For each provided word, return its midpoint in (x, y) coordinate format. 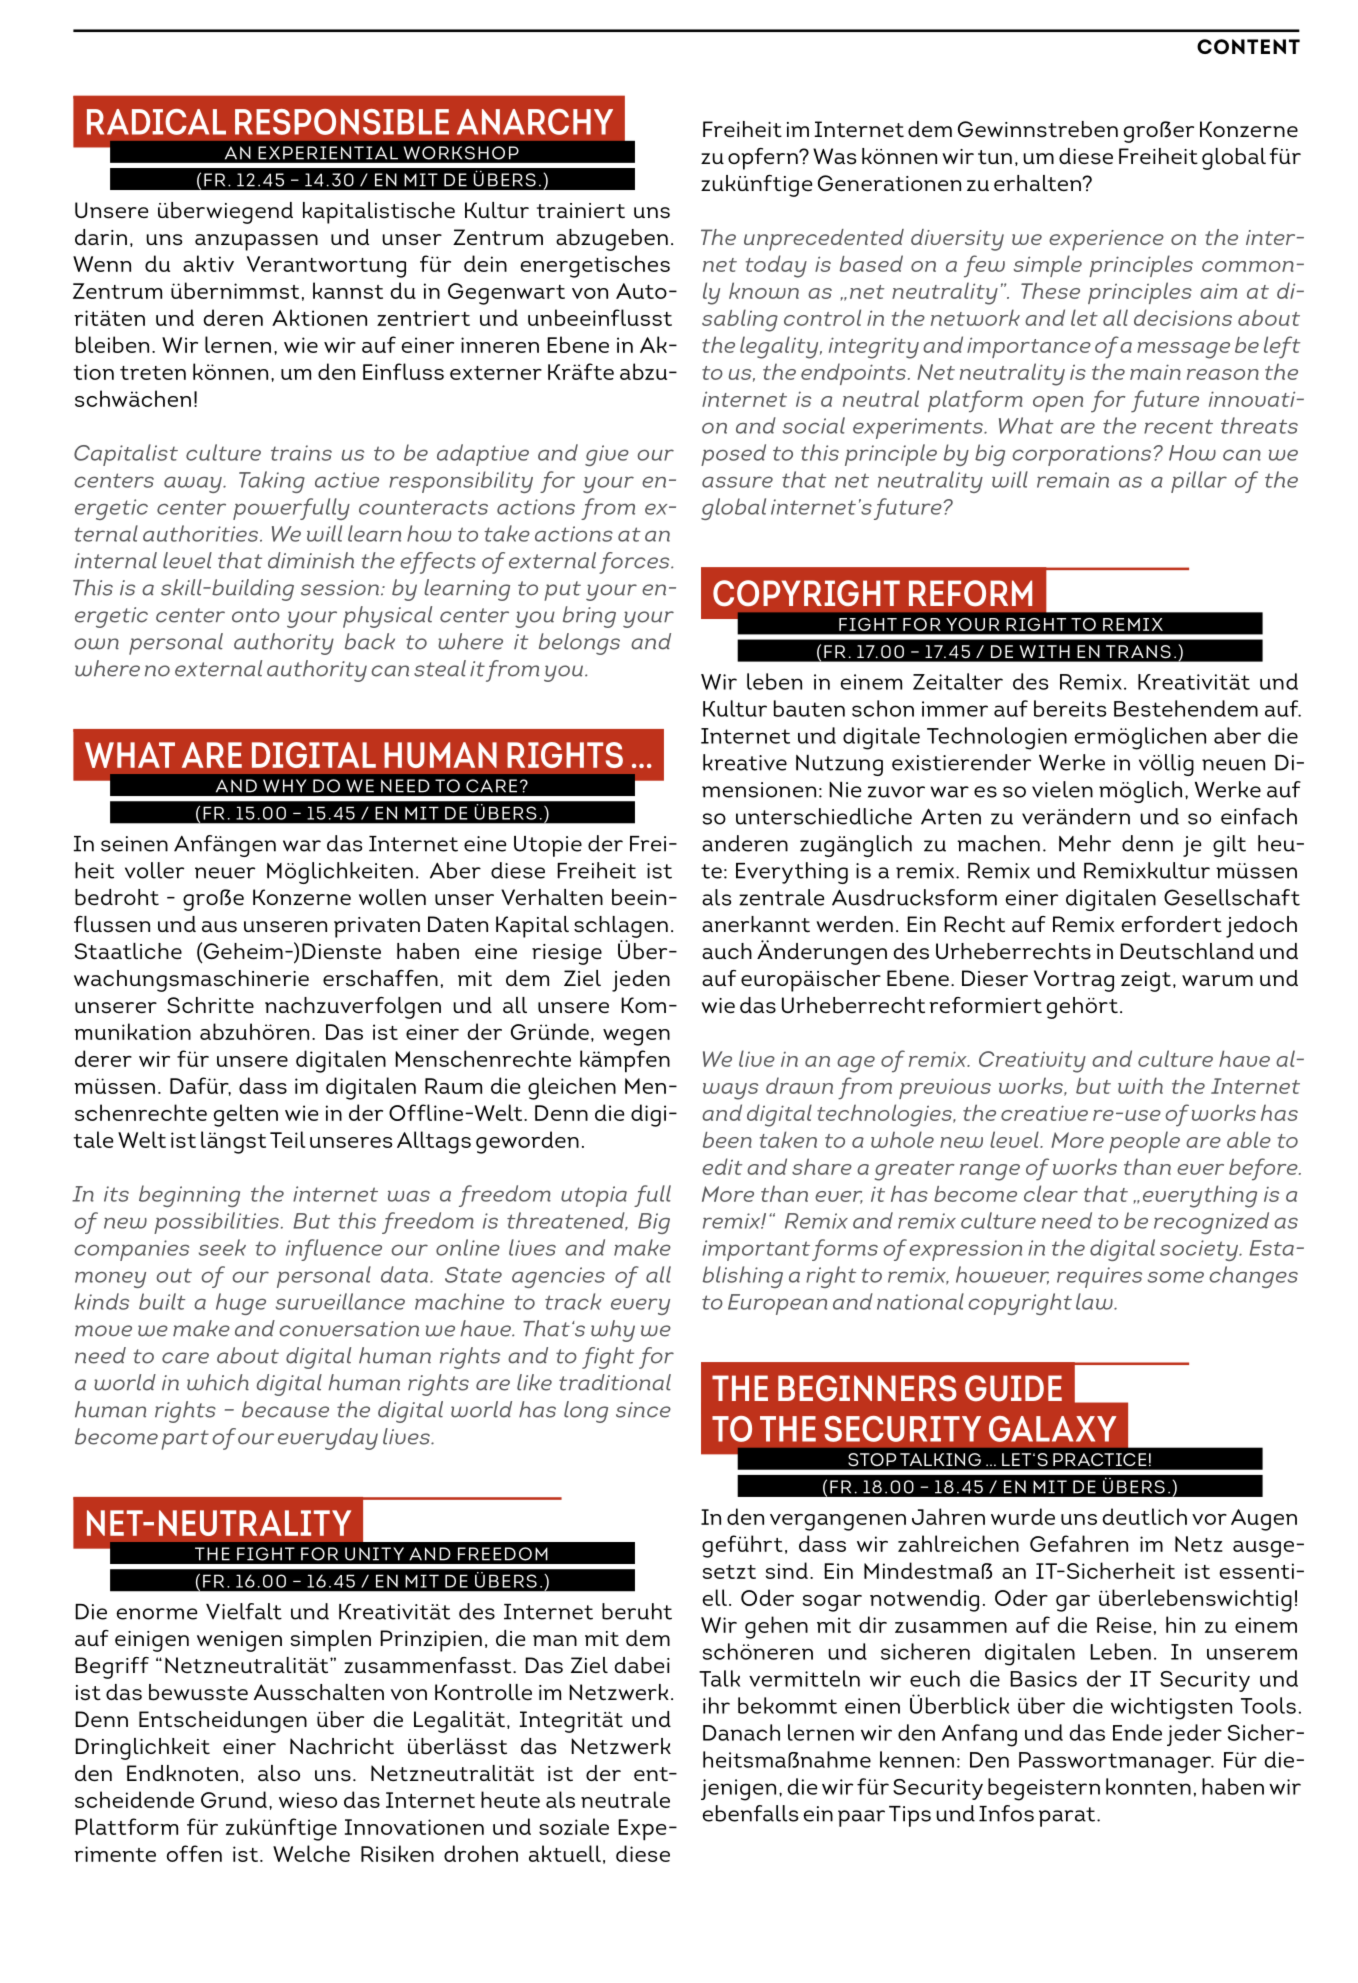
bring (589, 617)
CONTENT (1248, 47)
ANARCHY (535, 122)
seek (222, 1247)
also (279, 1773)
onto (256, 615)
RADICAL (156, 122)
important (756, 1250)
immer (955, 709)
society (1200, 1250)
